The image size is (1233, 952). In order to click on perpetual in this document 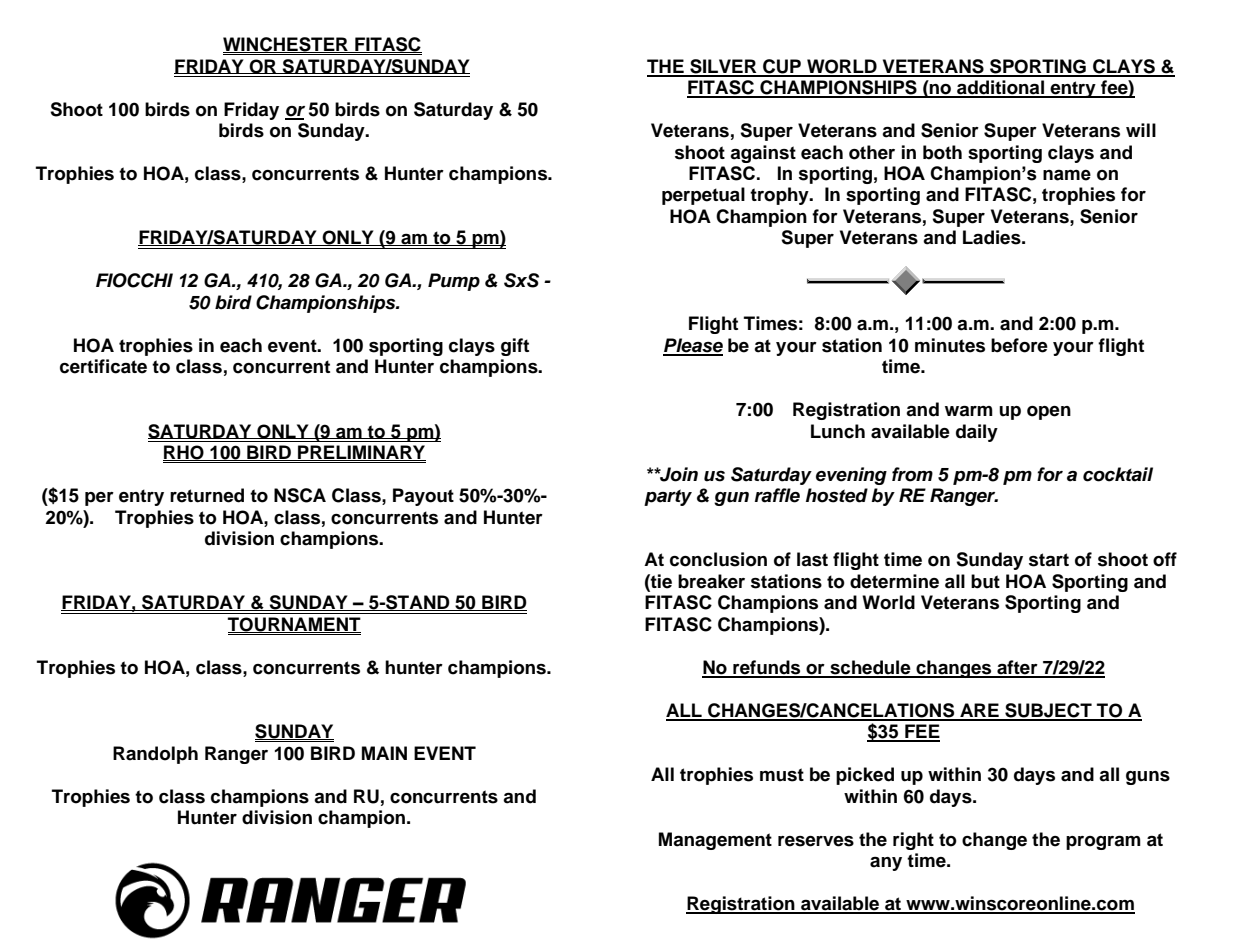, I will do `click(703, 196)`.
